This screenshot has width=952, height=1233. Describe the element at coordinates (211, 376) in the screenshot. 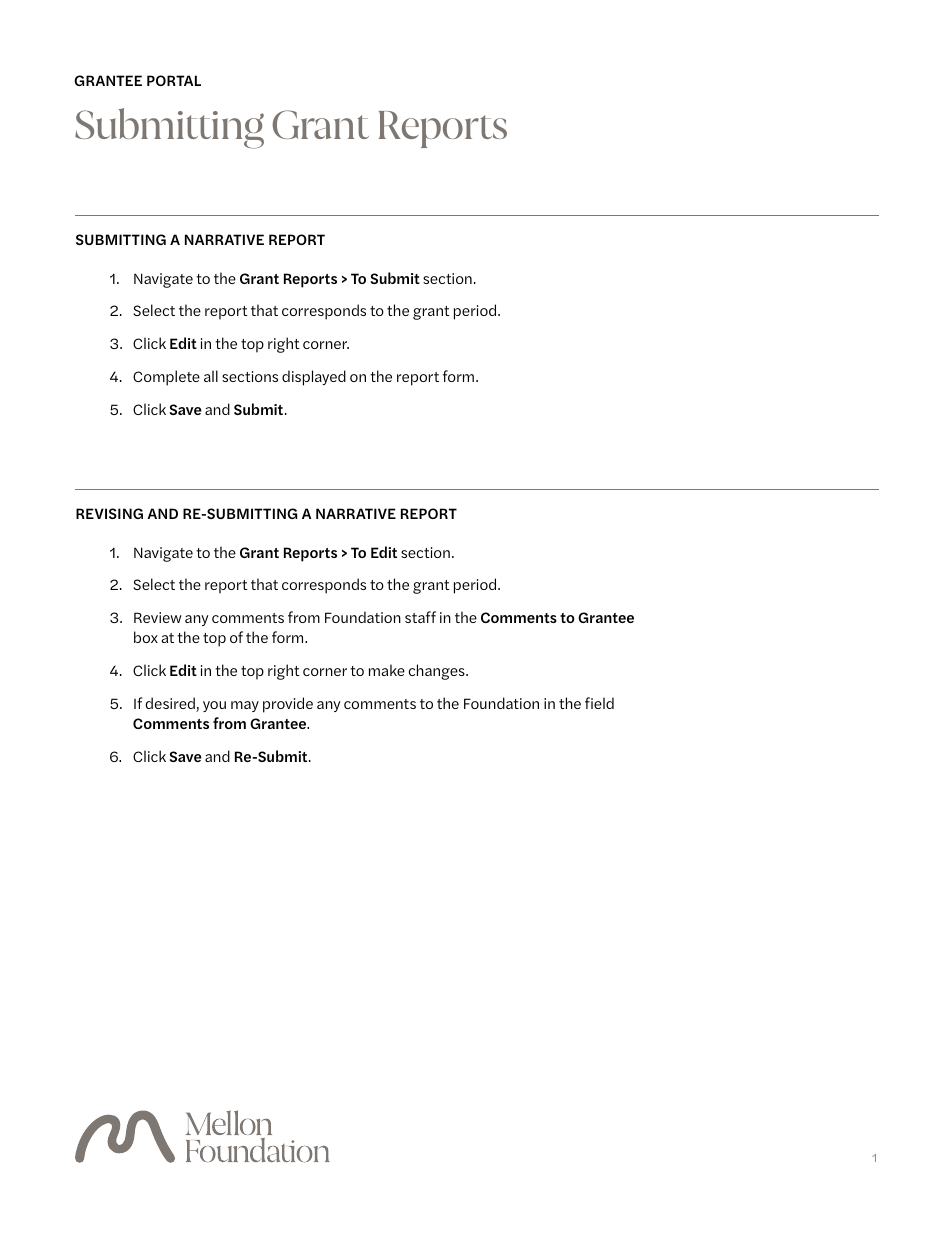

I see `all` at that location.
